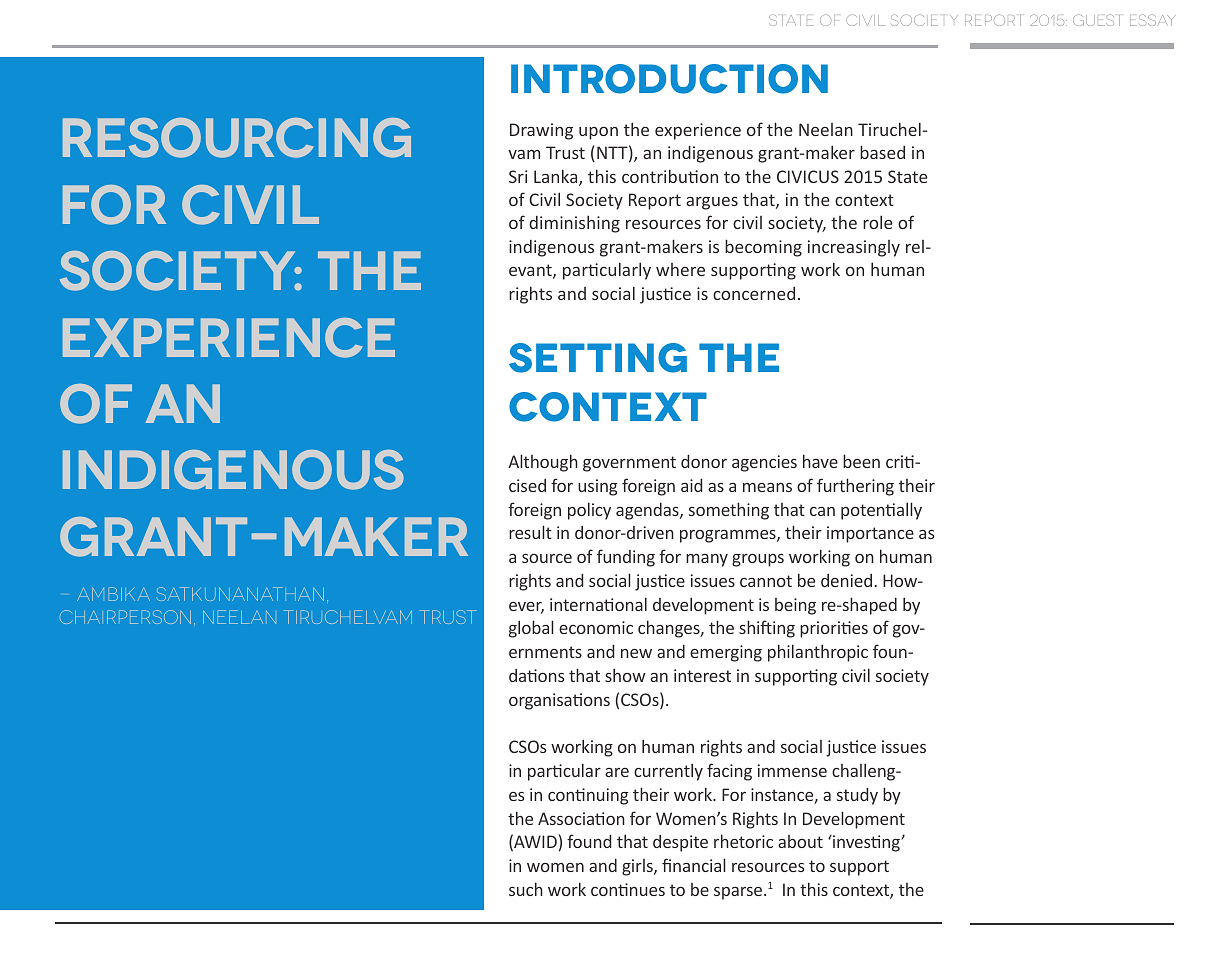 The width and height of the screenshot is (1232, 969). I want to click on Although, so click(543, 463).
